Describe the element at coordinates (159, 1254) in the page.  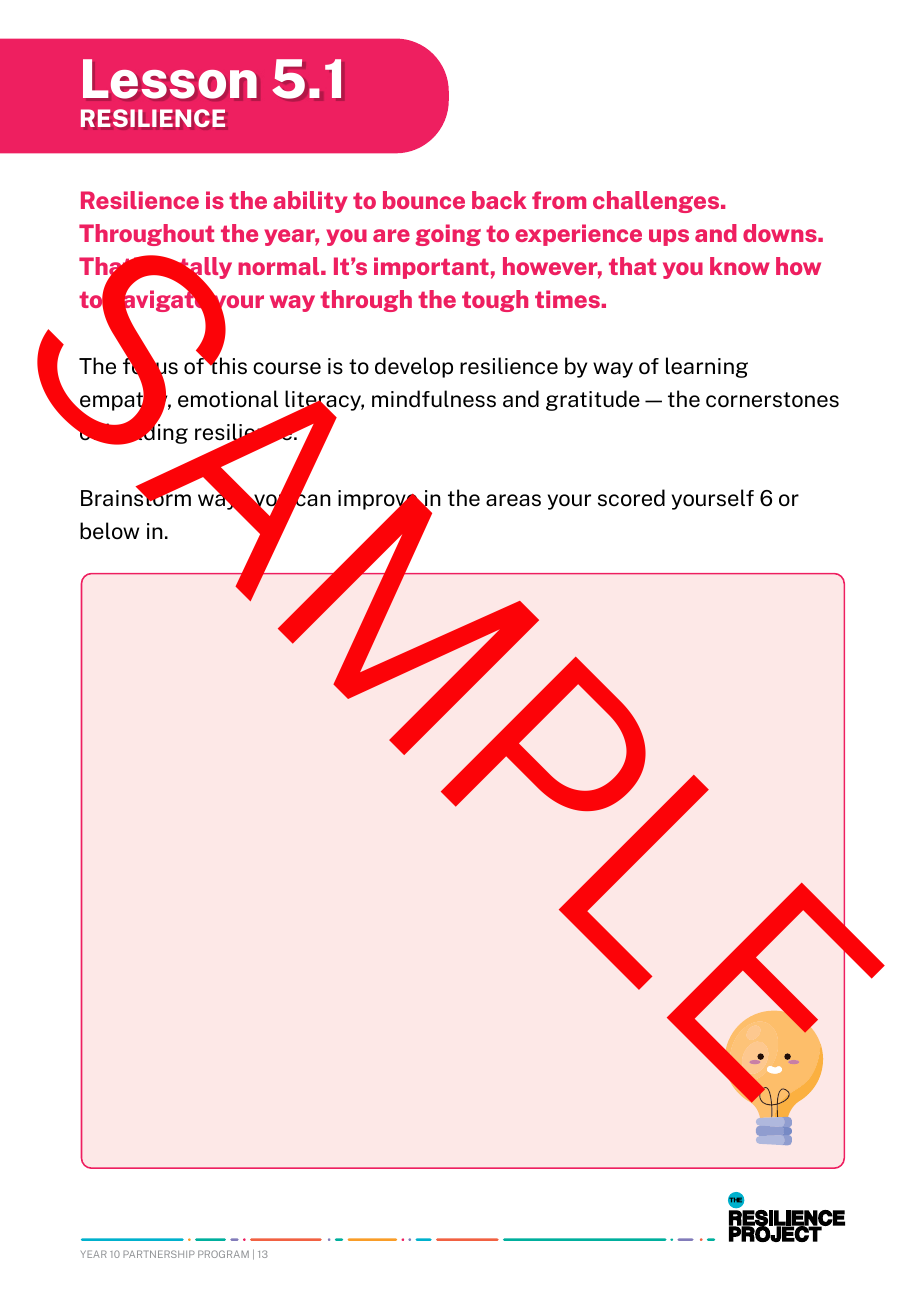
I see `PARTNERSHIP` at that location.
